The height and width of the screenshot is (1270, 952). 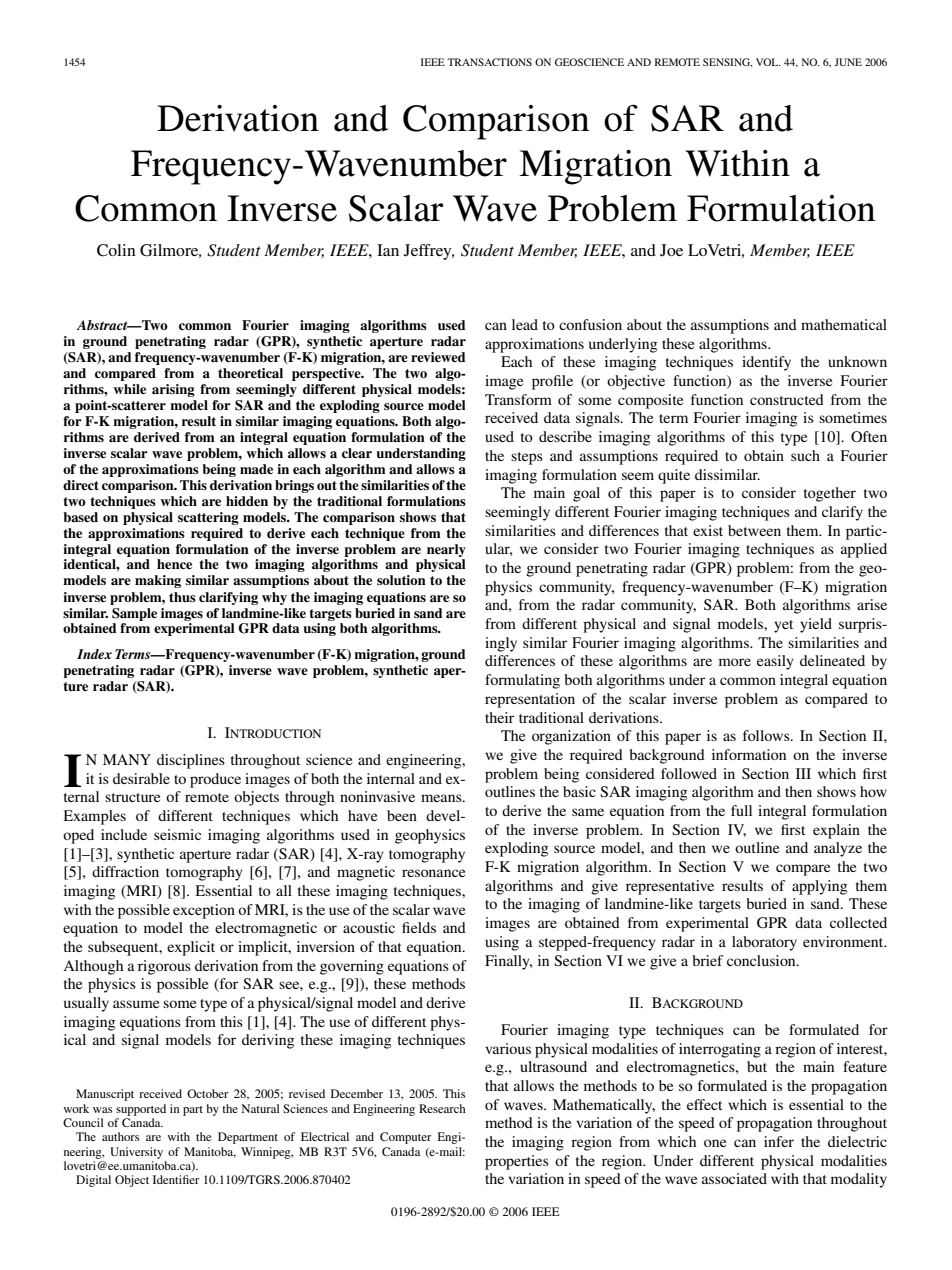 I want to click on identify, so click(x=766, y=363).
